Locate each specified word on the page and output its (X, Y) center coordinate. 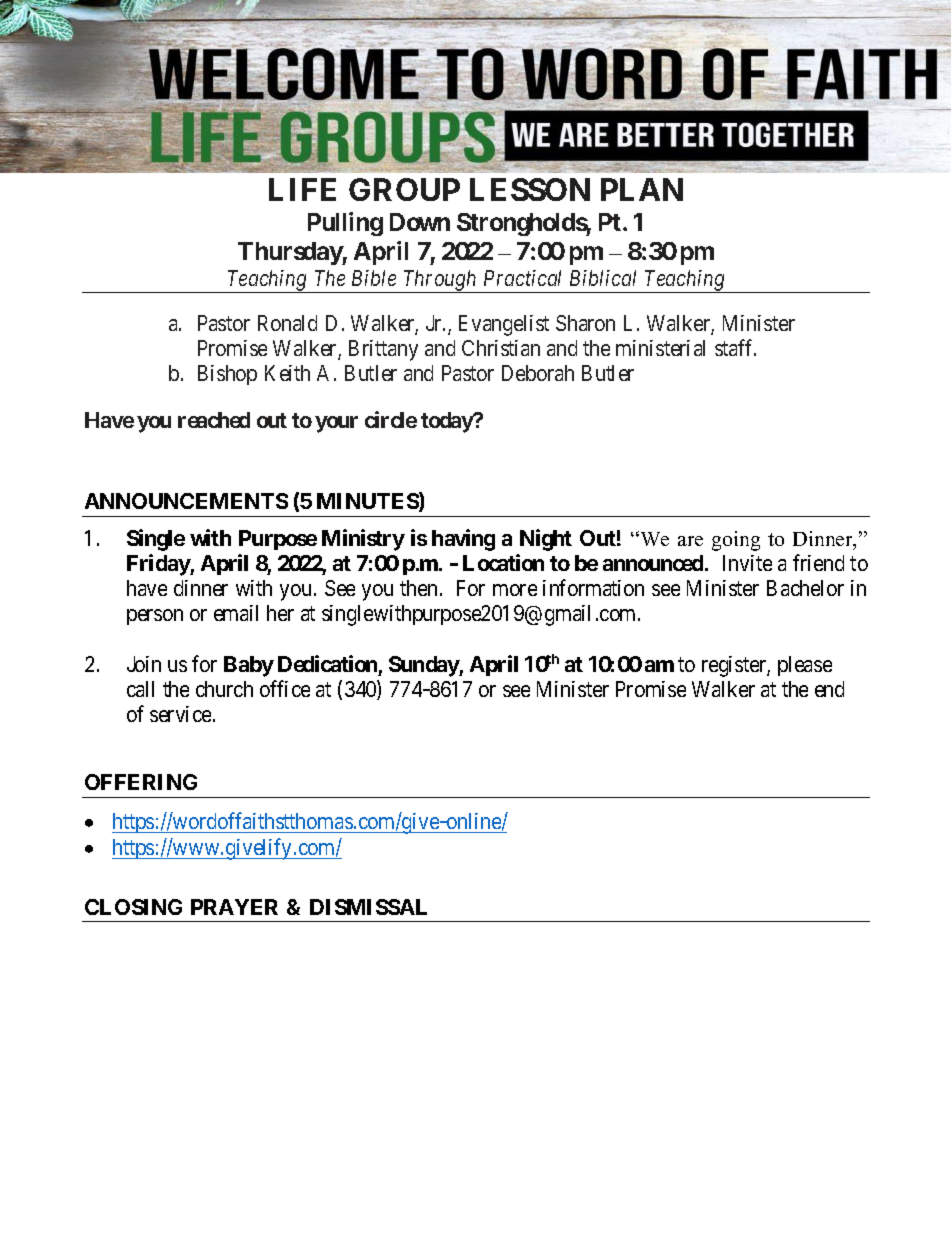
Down (420, 222)
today (448, 422)
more (515, 590)
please (805, 666)
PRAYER (234, 907)
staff (735, 347)
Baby (249, 666)
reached (214, 420)
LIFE (302, 189)
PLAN (642, 189)
